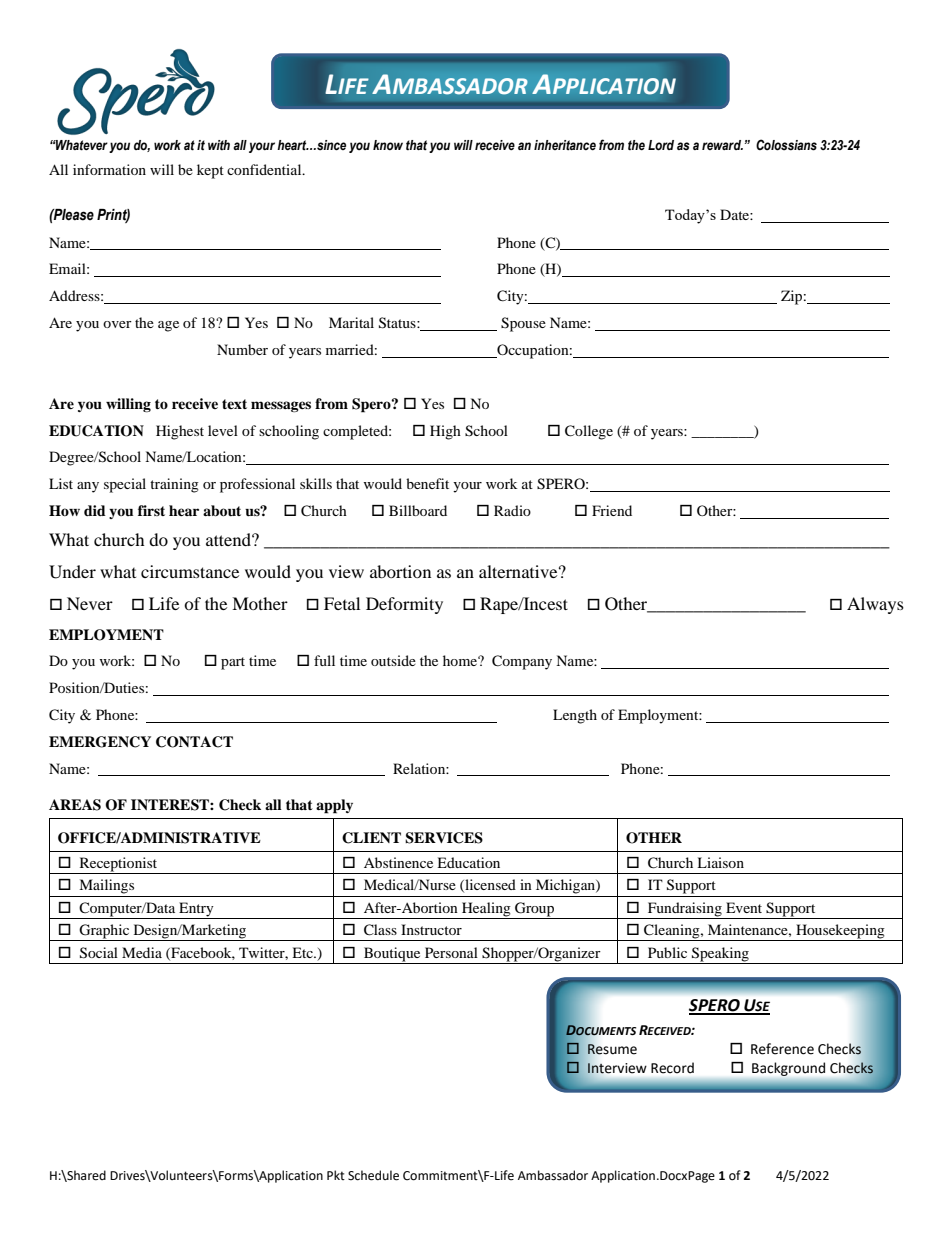  Describe the element at coordinates (522, 662) in the document. I see `Company` at that location.
